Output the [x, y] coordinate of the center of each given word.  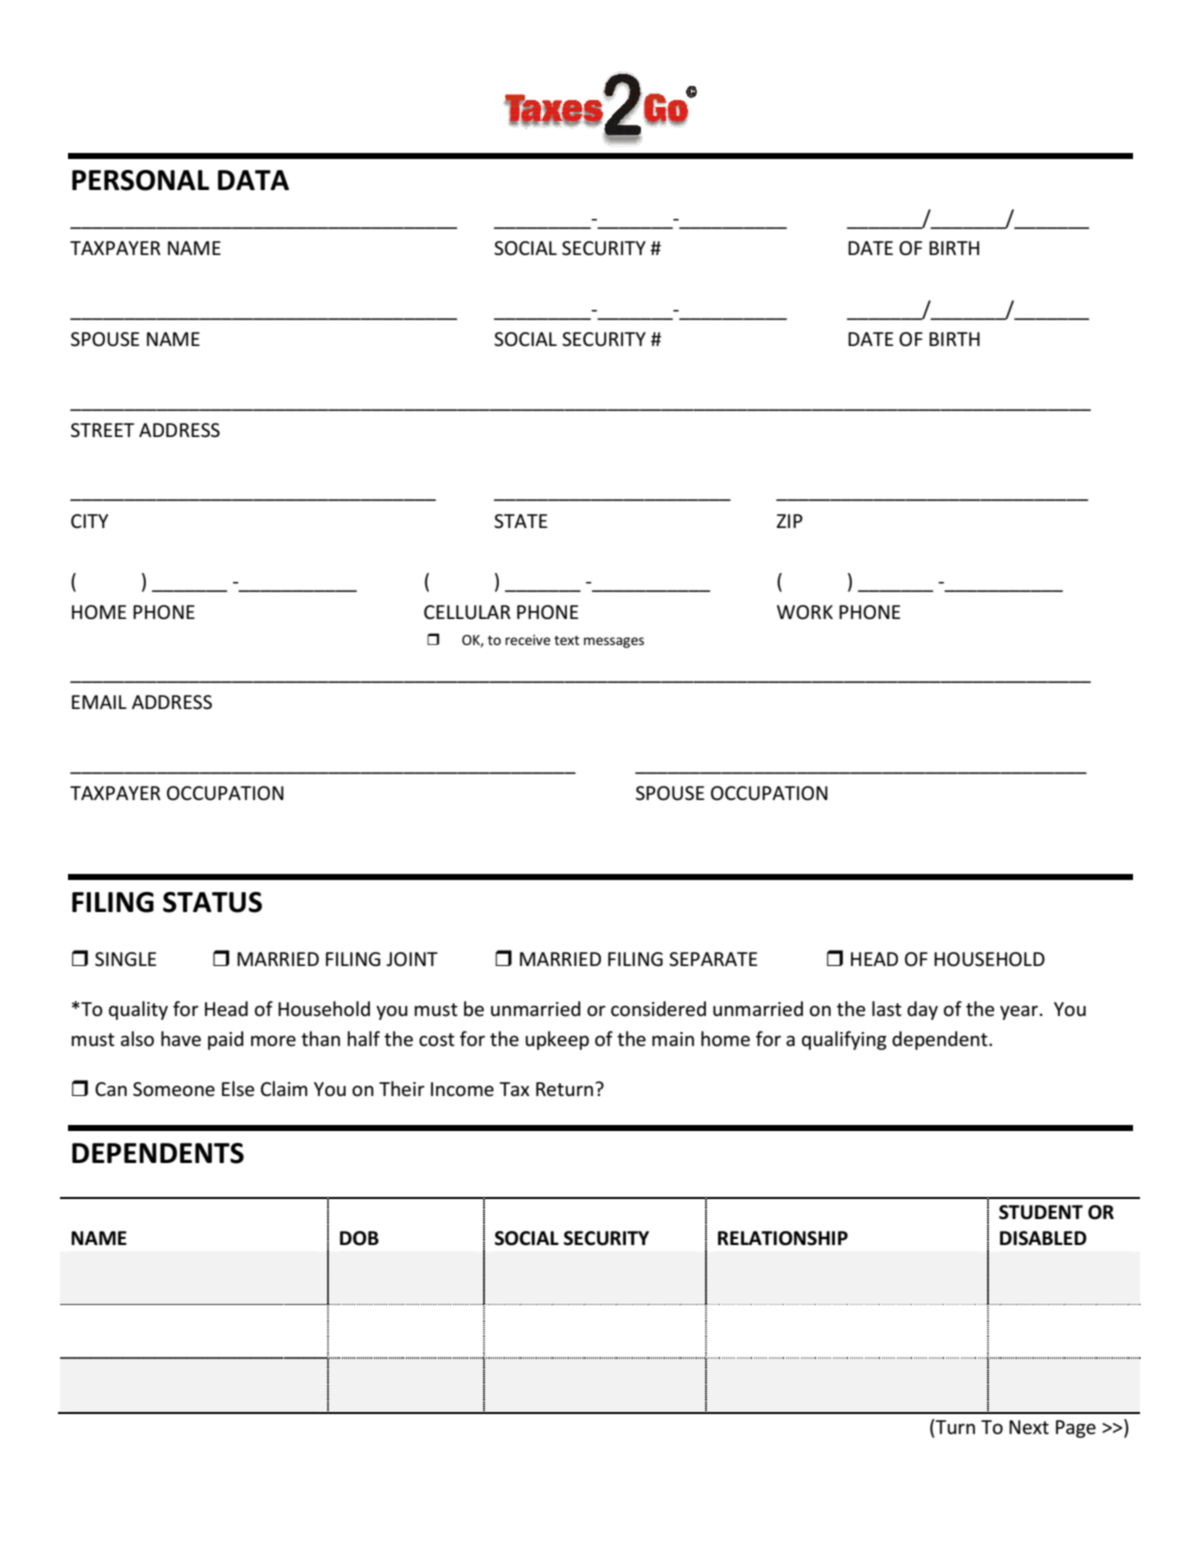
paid [226, 1040]
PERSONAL [140, 180]
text [566, 640]
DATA [253, 180]
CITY [89, 521]
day [922, 1010]
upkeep [557, 1040]
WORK [805, 612]
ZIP [790, 521]
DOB [359, 1238]
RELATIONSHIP [783, 1238]
